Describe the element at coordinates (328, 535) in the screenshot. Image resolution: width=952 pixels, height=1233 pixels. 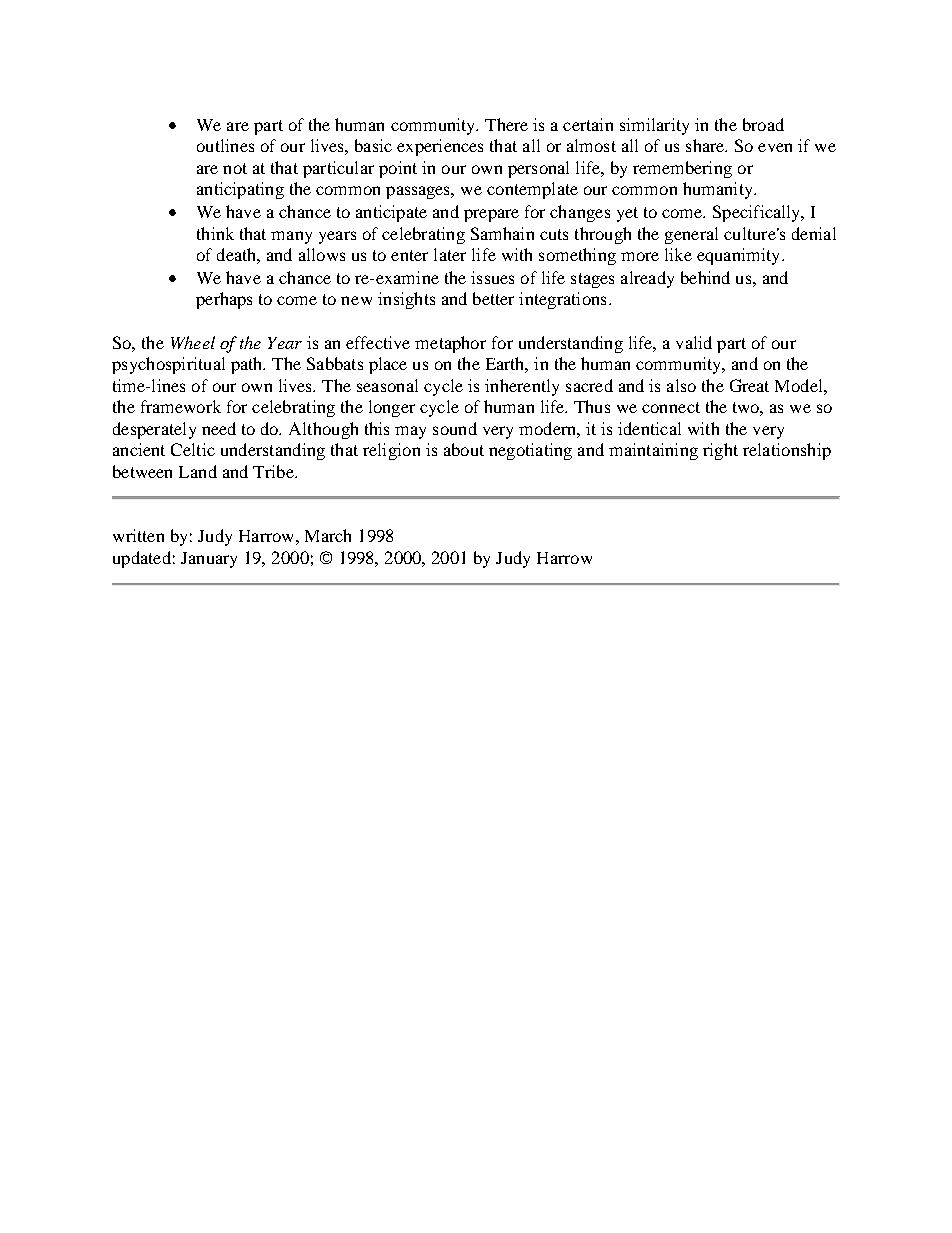
I see `March` at that location.
